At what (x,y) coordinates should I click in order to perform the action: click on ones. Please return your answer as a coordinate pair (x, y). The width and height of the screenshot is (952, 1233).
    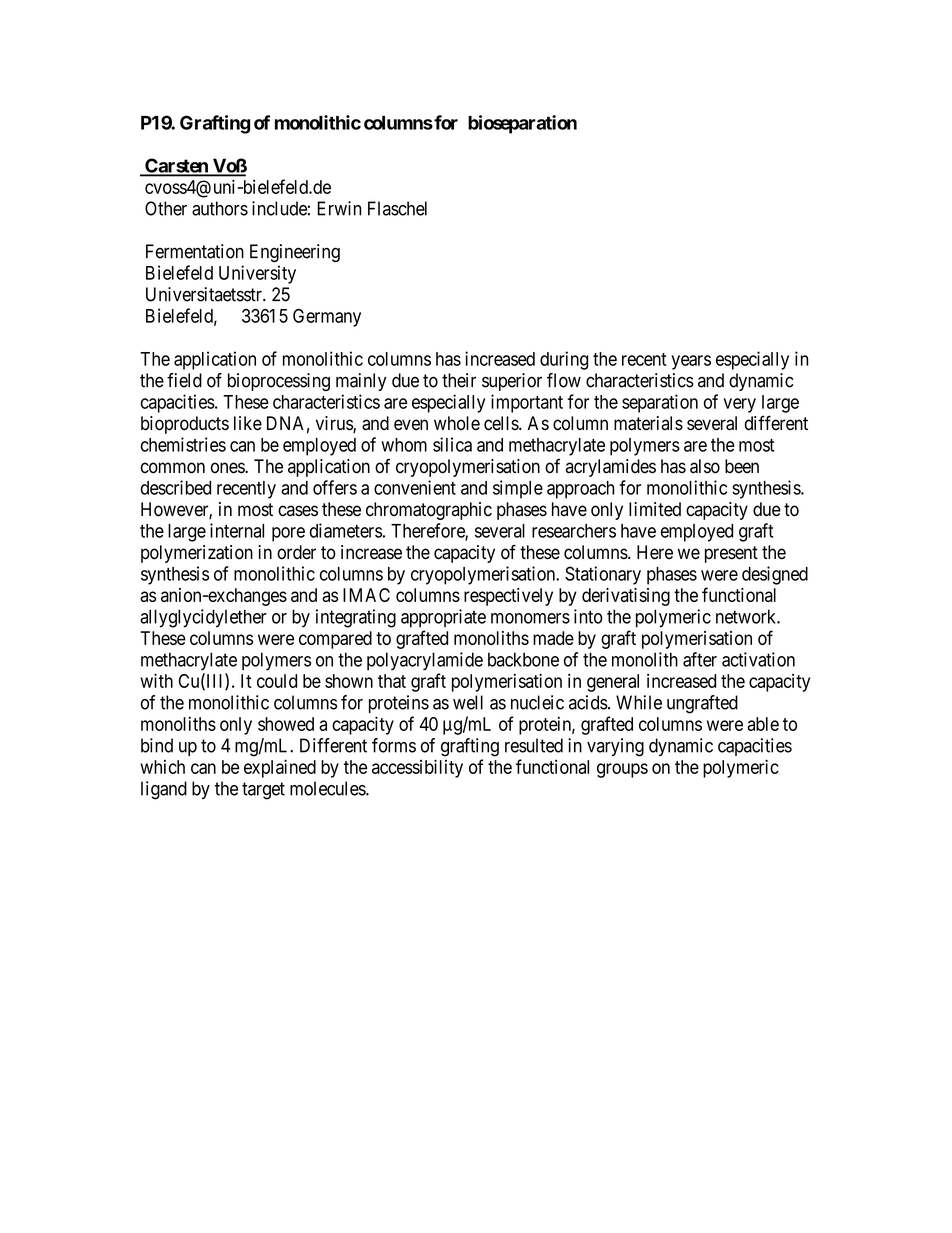
    Looking at the image, I should click on (228, 468).
